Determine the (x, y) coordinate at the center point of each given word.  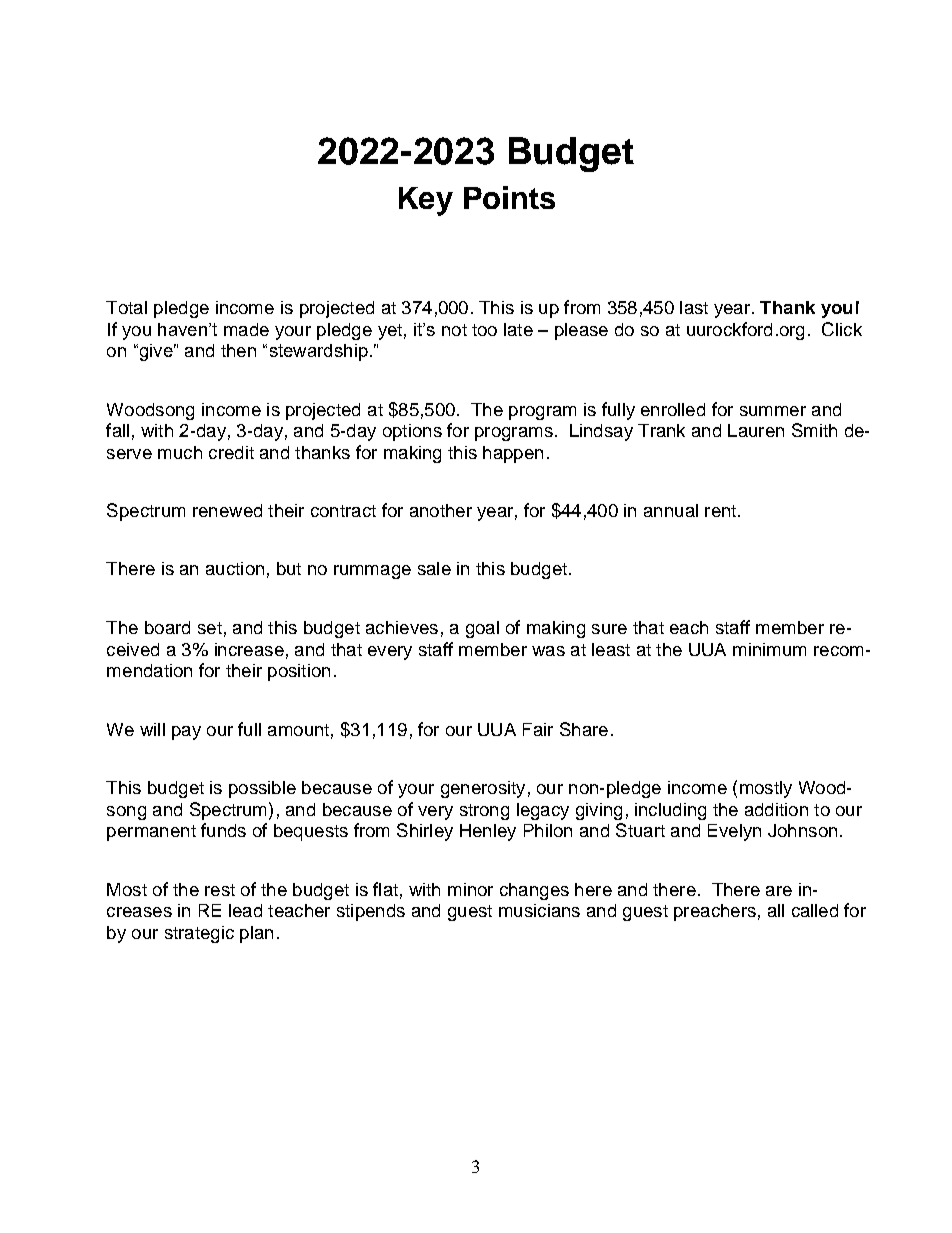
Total (126, 307)
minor (470, 889)
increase (249, 649)
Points (509, 197)
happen (513, 454)
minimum (769, 649)
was (548, 651)
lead (245, 910)
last (694, 307)
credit (231, 452)
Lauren (756, 430)
